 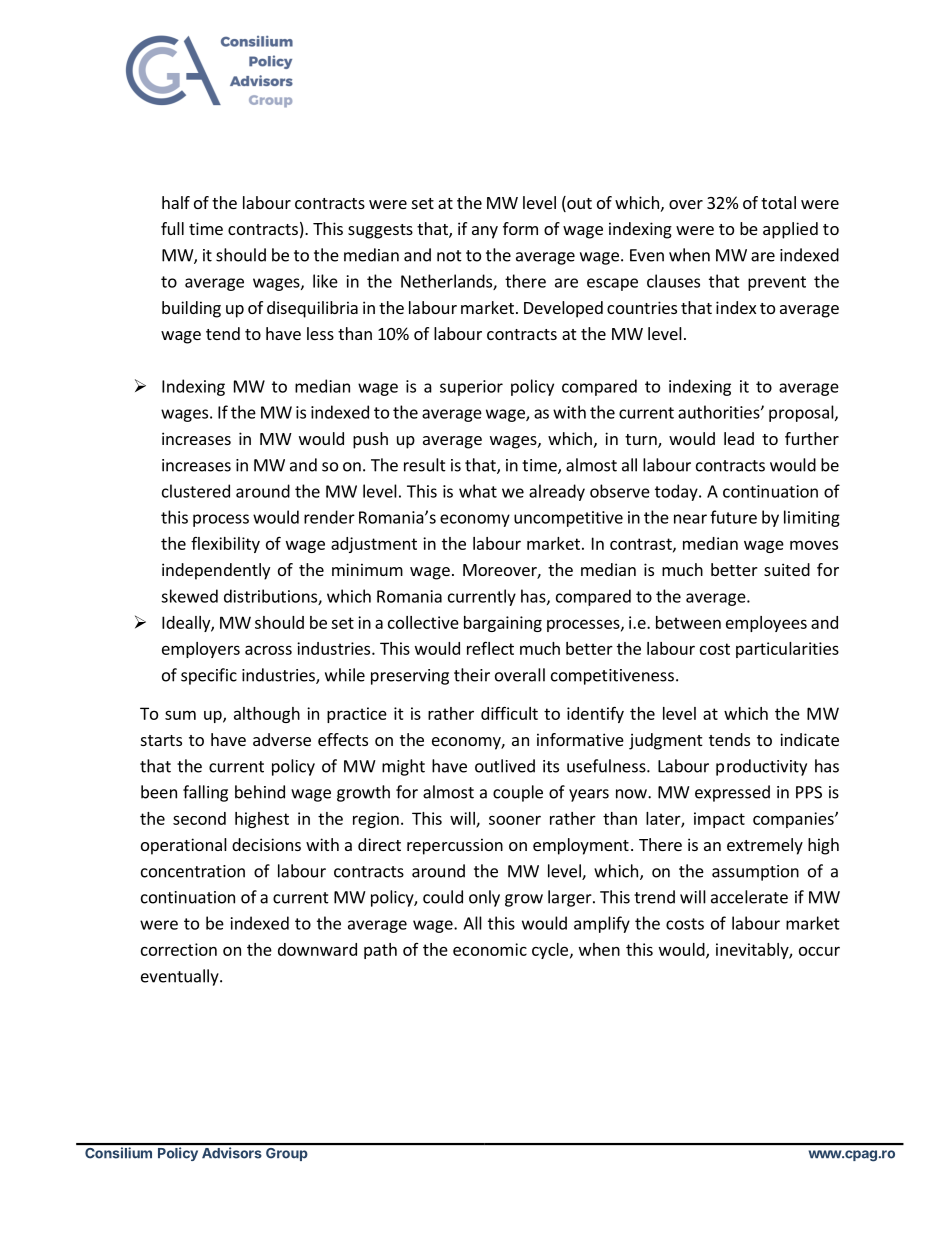 What do you see at coordinates (749, 897) in the screenshot?
I see `accelerate` at bounding box center [749, 897].
